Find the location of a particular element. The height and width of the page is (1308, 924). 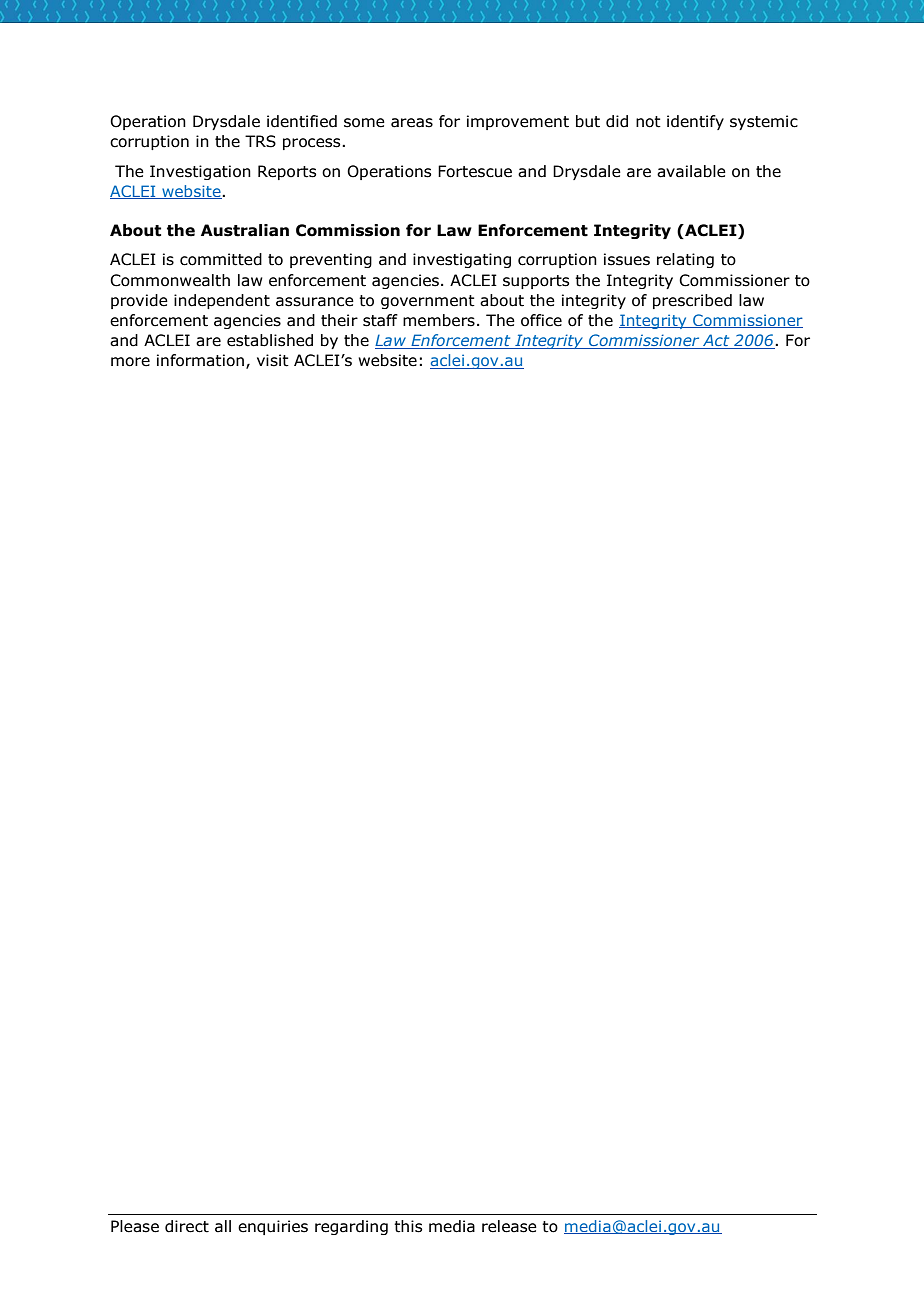

members is located at coordinates (439, 320).
